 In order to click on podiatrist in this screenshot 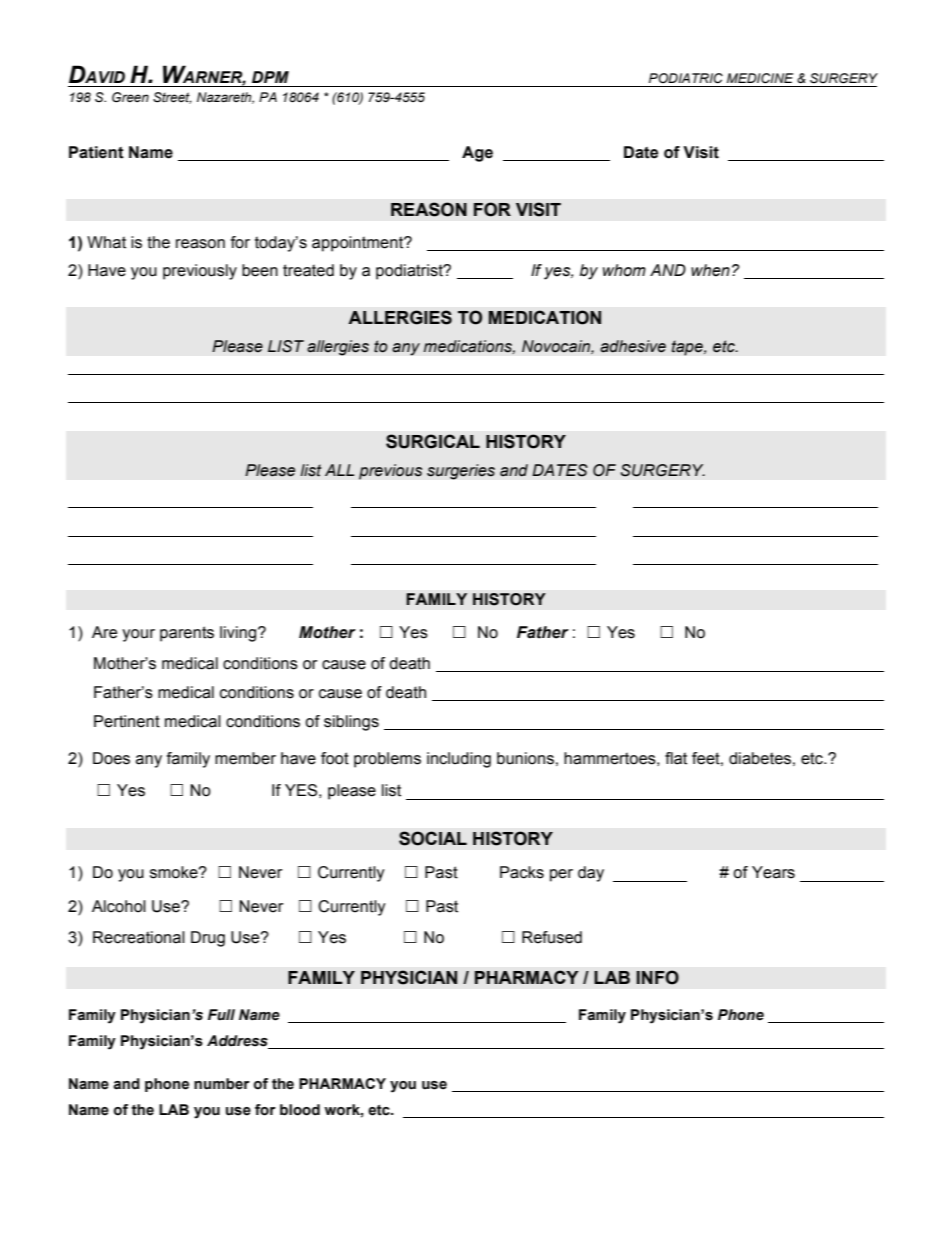, I will do `click(410, 272)`.
